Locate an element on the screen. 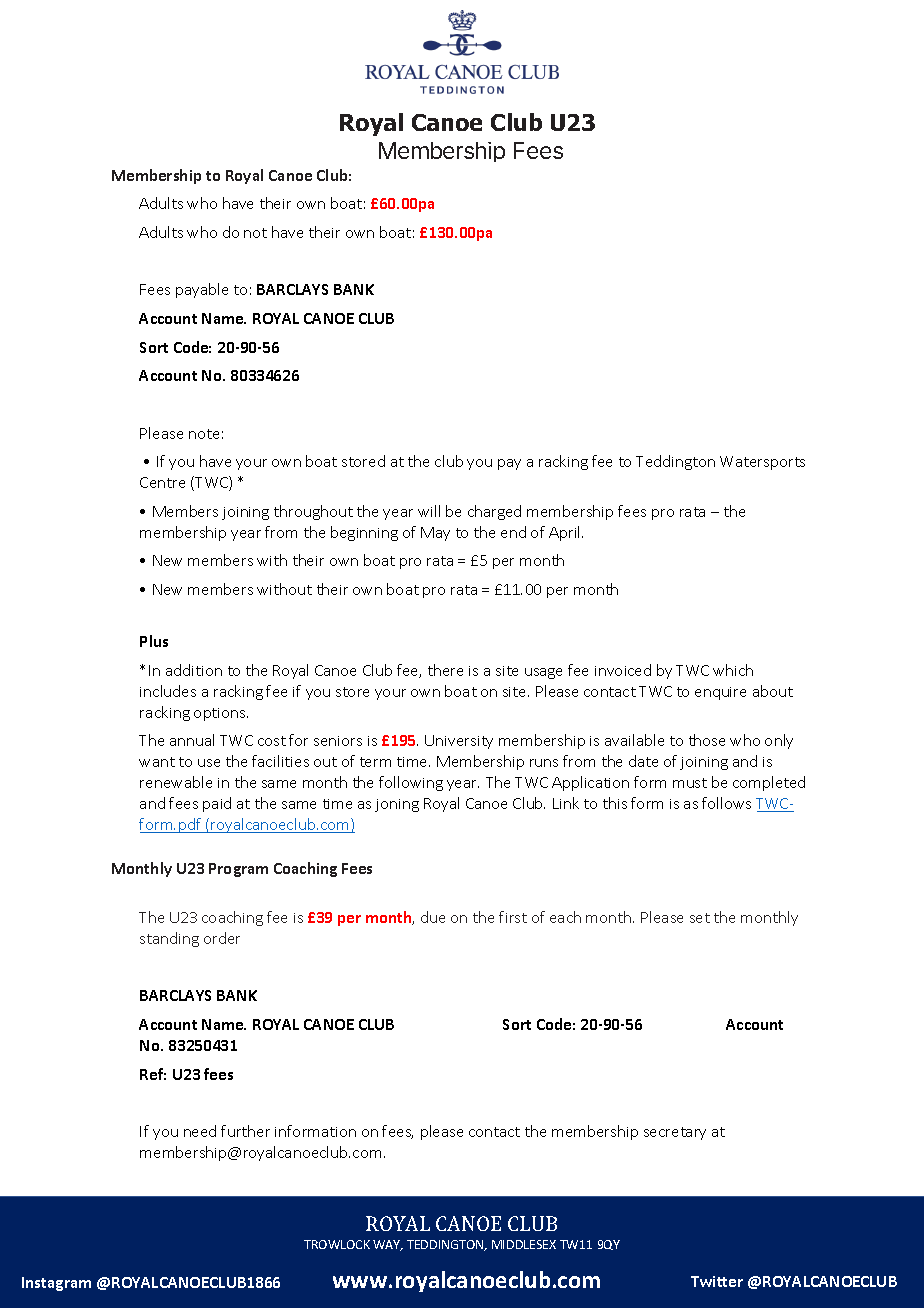 This screenshot has height=1308, width=924. there is located at coordinates (445, 670).
